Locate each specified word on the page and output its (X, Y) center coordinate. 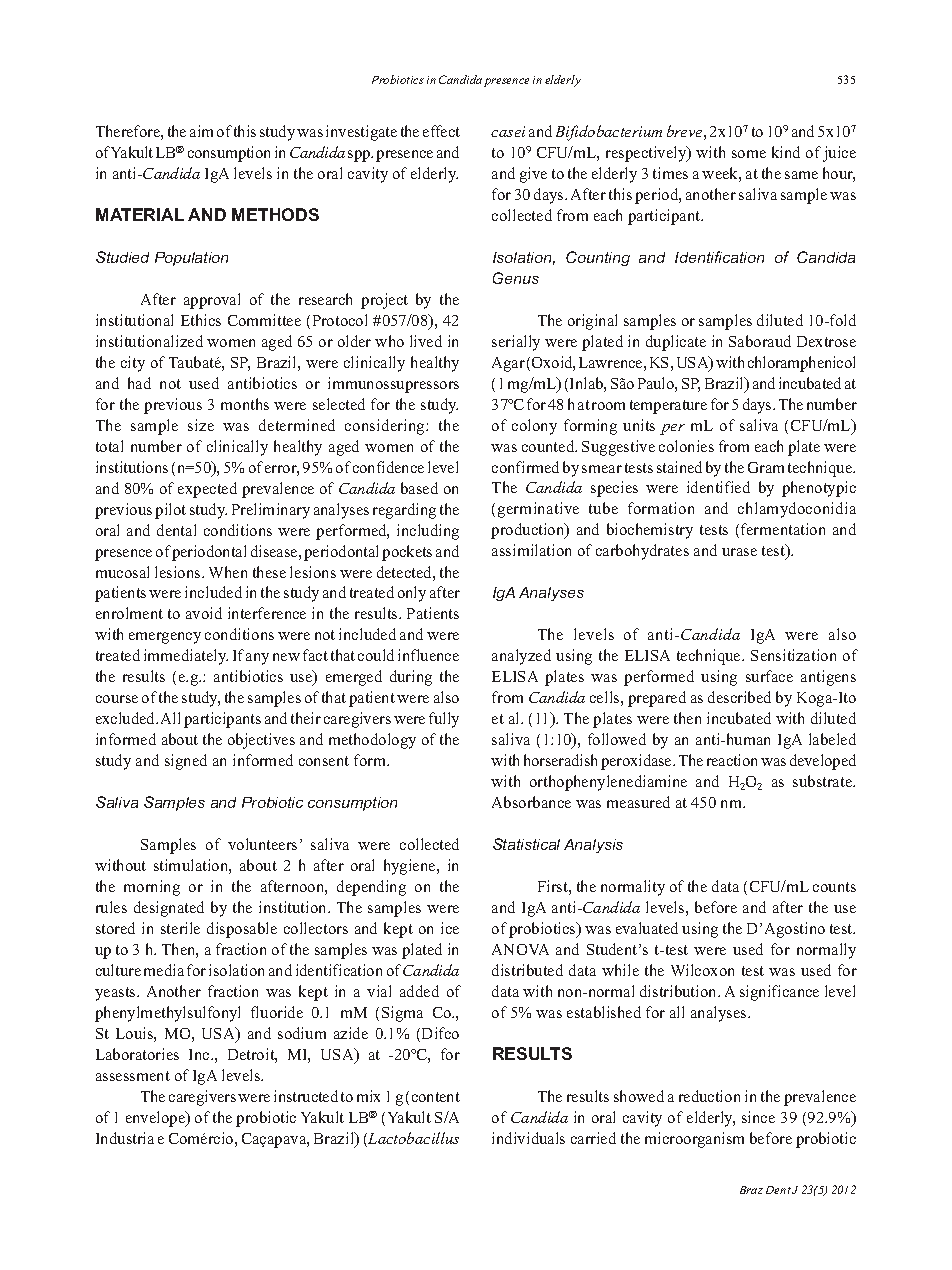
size (201, 425)
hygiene (411, 867)
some (749, 154)
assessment (133, 1076)
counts (834, 887)
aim (201, 131)
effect (441, 131)
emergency (165, 638)
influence (428, 655)
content (436, 1097)
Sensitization (793, 655)
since (758, 1117)
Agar (508, 364)
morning (152, 888)
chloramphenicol (801, 364)
